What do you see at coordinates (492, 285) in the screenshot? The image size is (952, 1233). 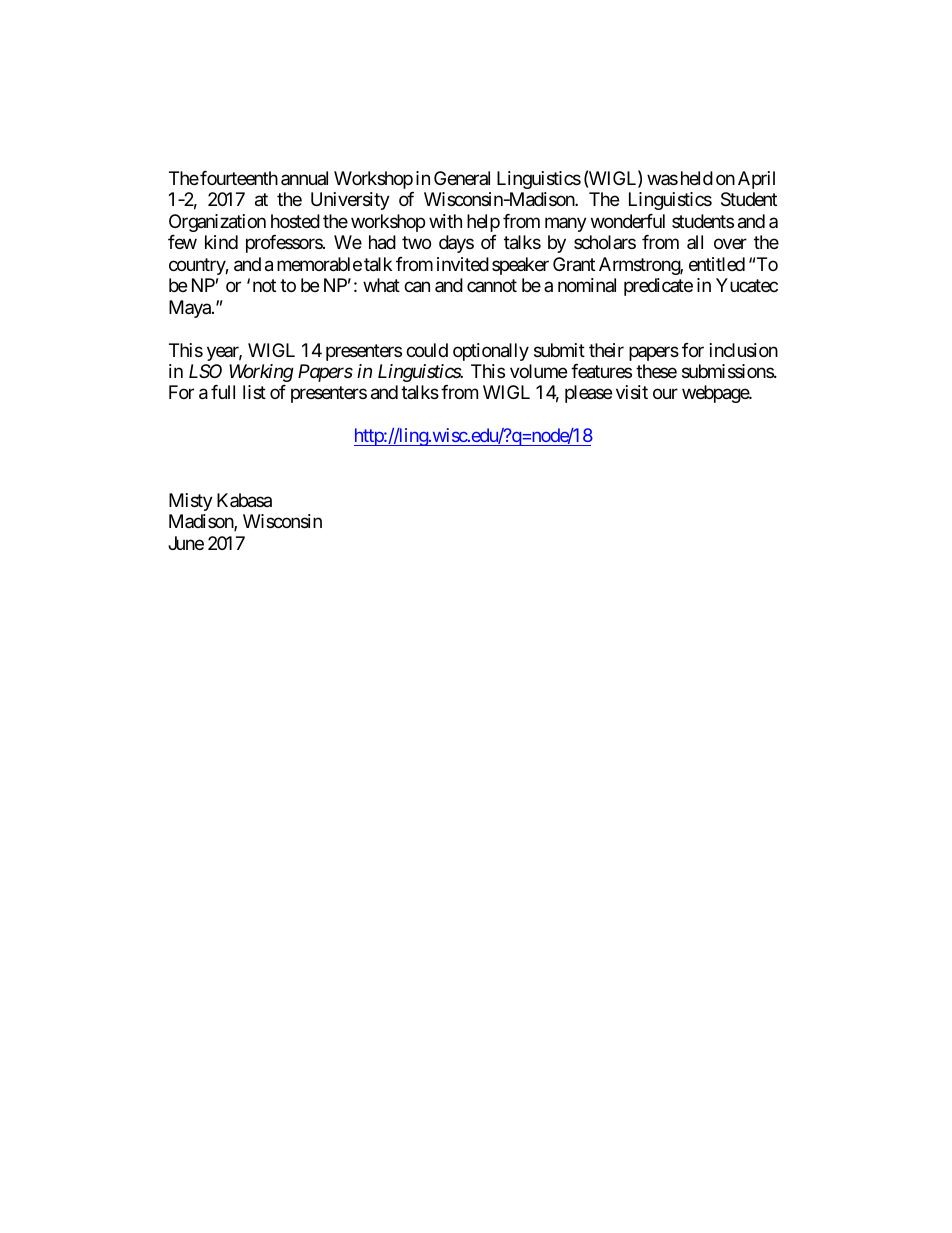 I see `cannot` at bounding box center [492, 285].
